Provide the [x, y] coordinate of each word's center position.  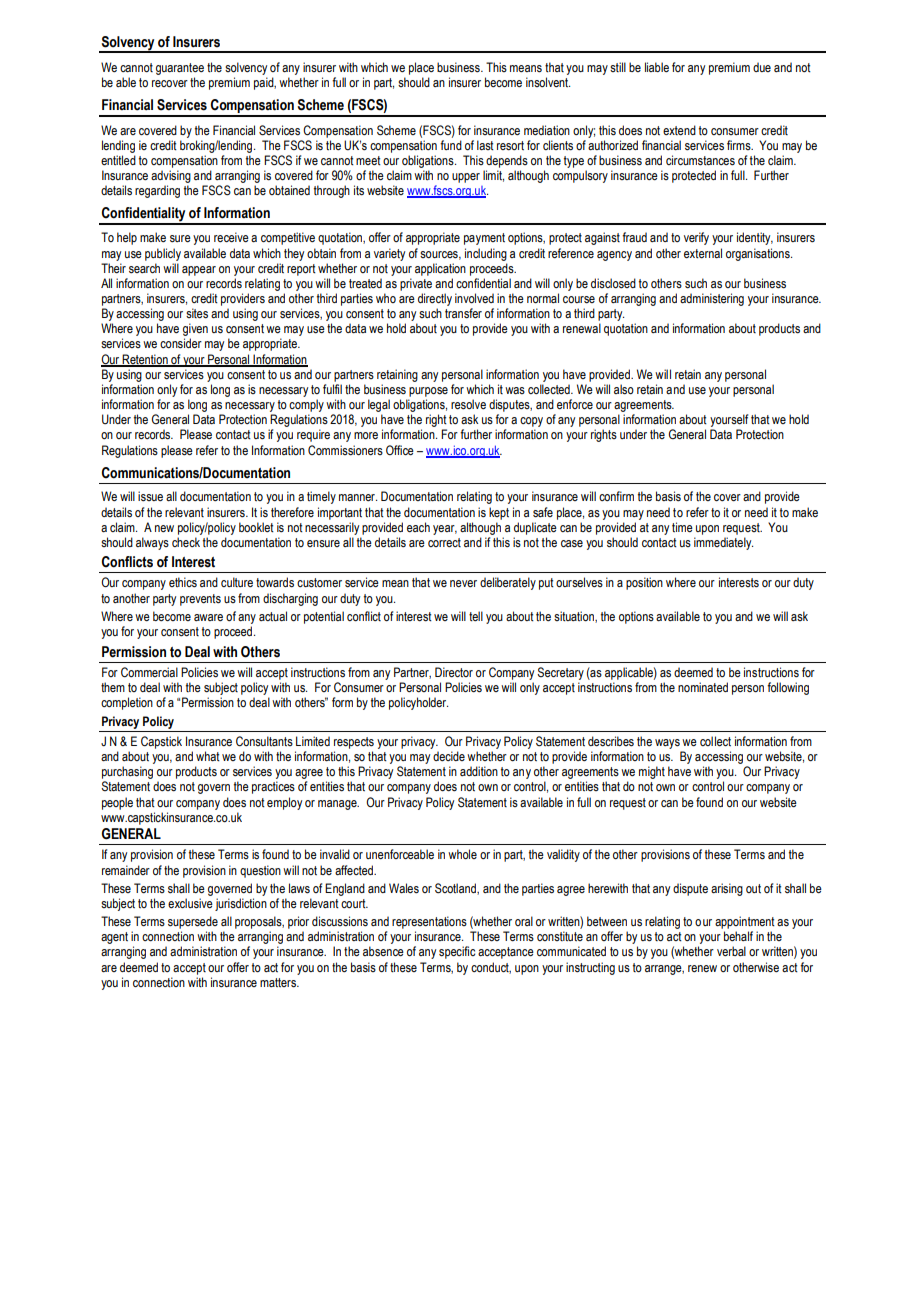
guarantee [180, 69]
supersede [193, 922]
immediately [723, 543]
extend [679, 130]
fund [451, 145]
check [186, 542]
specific [457, 952]
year [445, 530]
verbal [731, 951]
